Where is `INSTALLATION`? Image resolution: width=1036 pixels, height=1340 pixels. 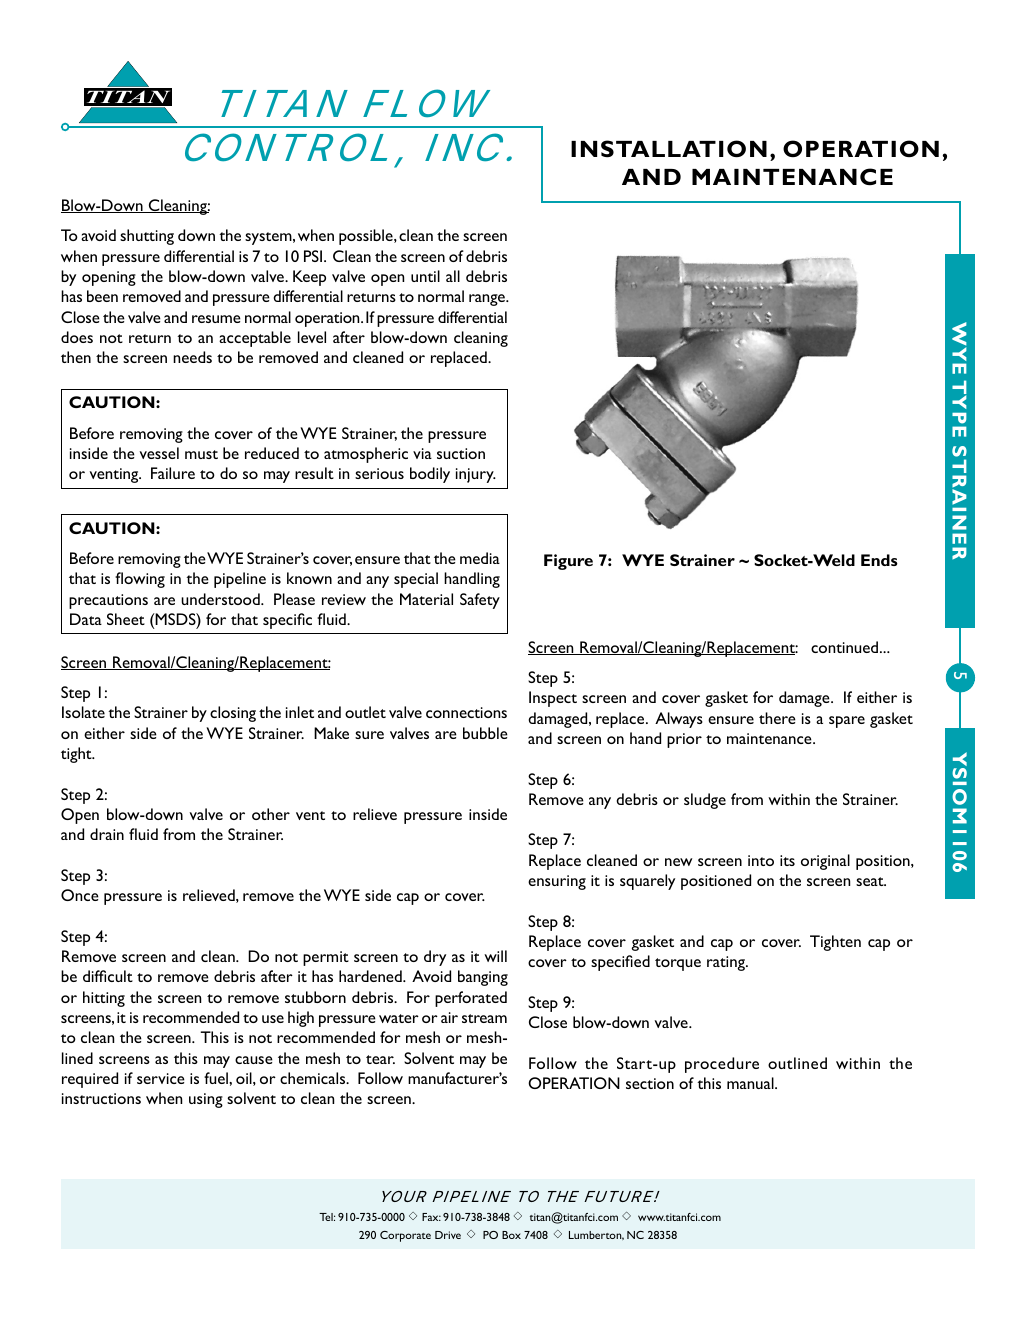
INSTALLATION is located at coordinates (669, 149).
